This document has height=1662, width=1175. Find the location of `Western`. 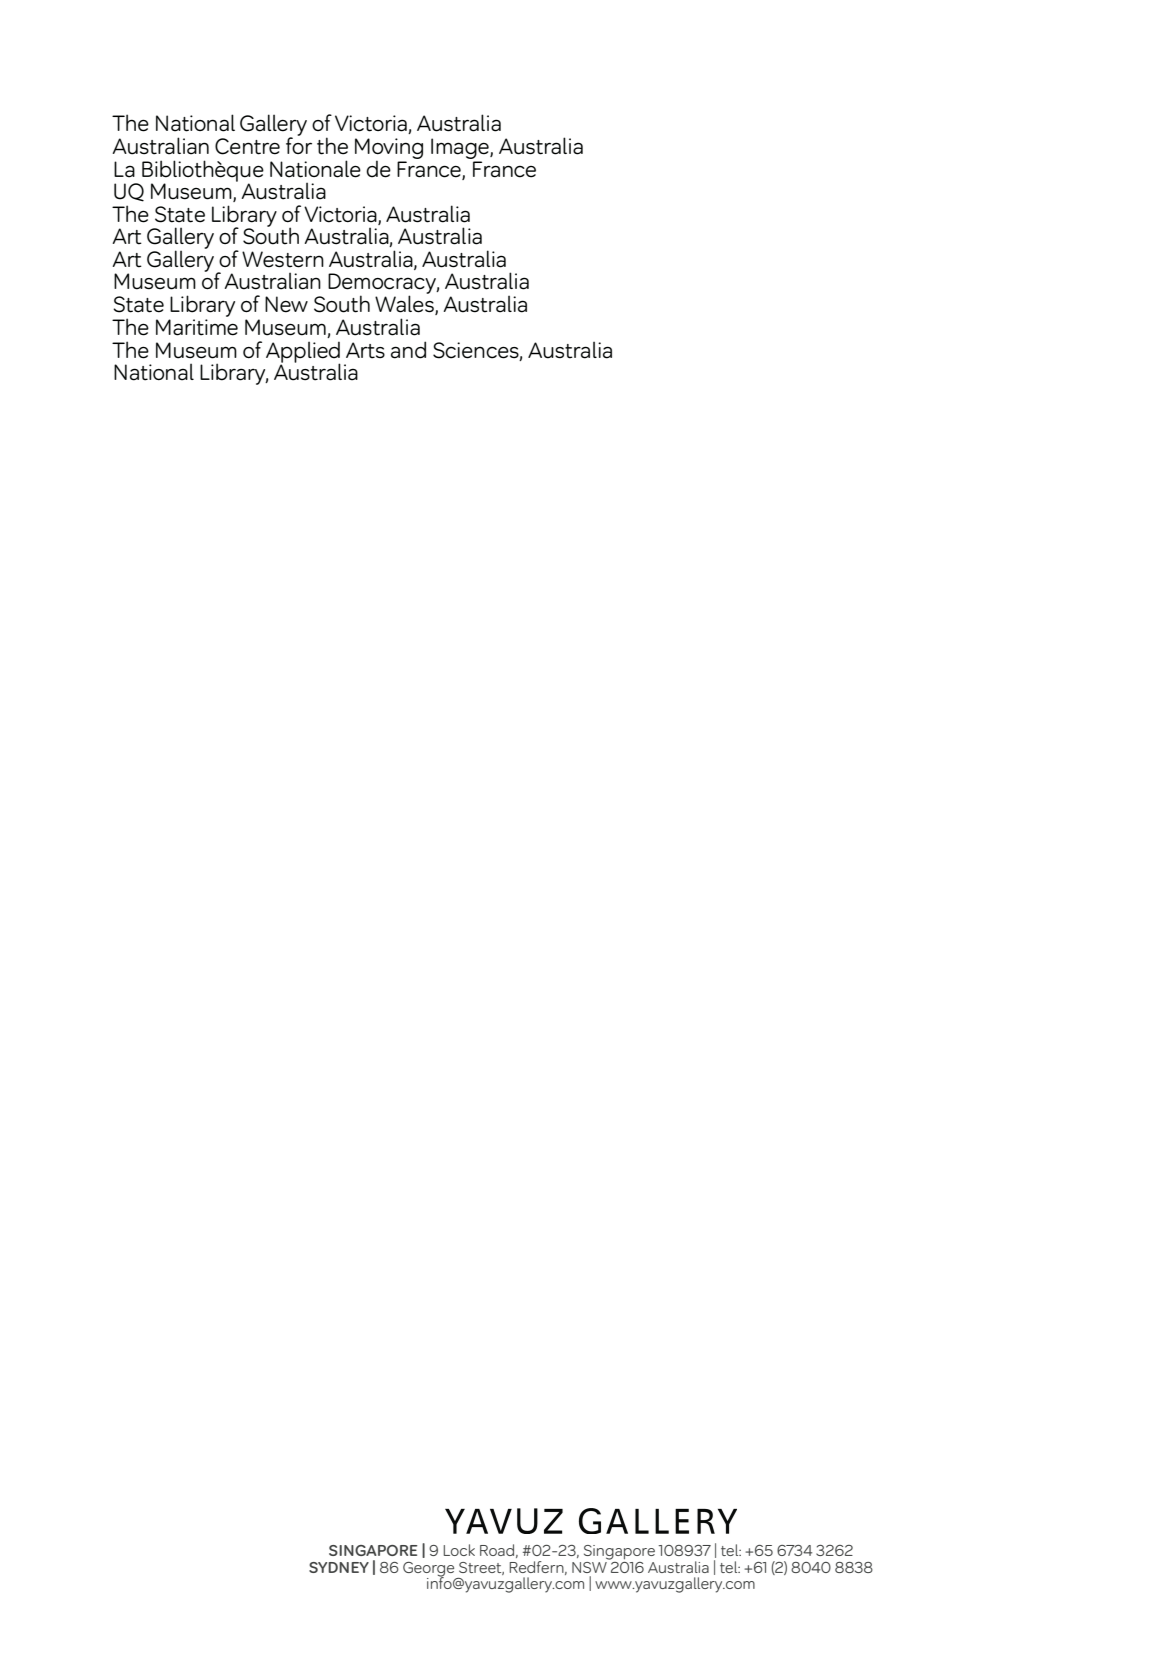

Western is located at coordinates (283, 259).
